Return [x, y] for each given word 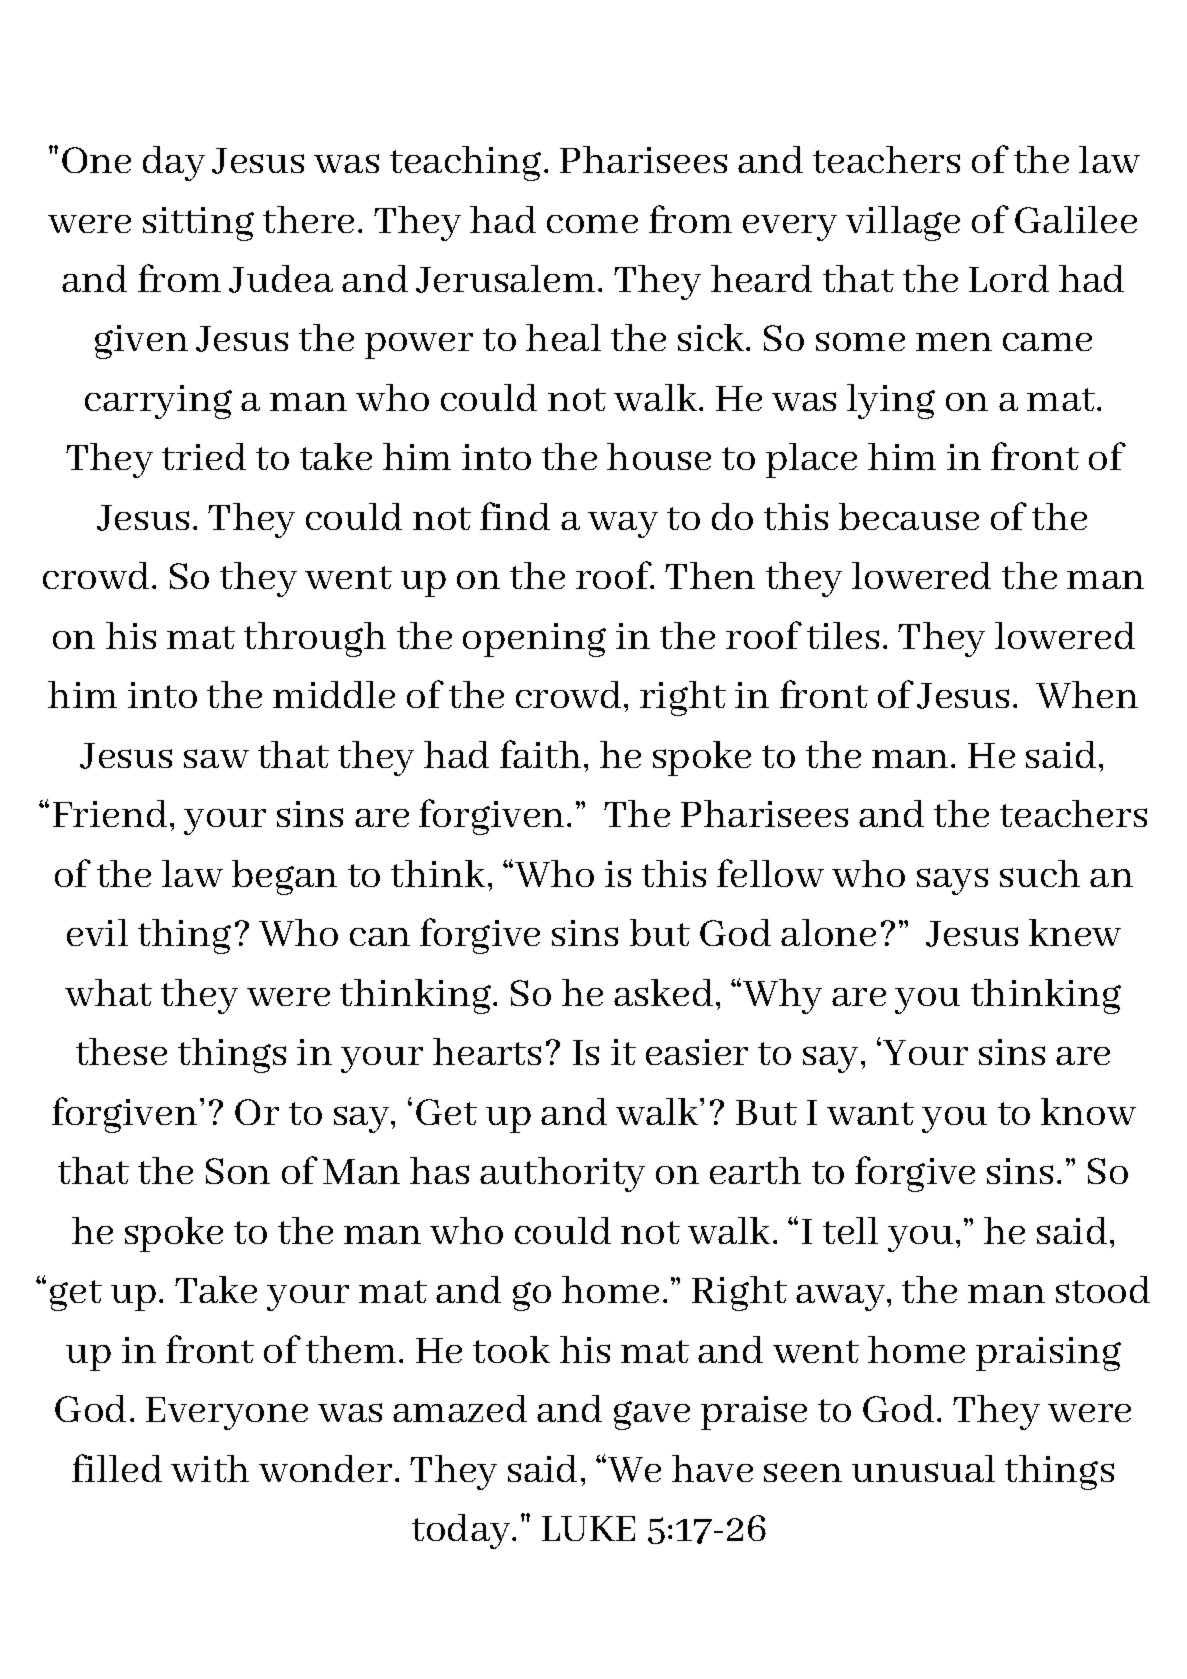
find [515, 516]
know [1088, 1111]
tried [204, 456]
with [210, 1468]
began [284, 877]
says [952, 881]
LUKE [588, 1528]
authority [562, 1174]
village [903, 223]
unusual [923, 1468]
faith [540, 754]
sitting [198, 224]
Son [238, 1171]
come [592, 224]
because [909, 516]
